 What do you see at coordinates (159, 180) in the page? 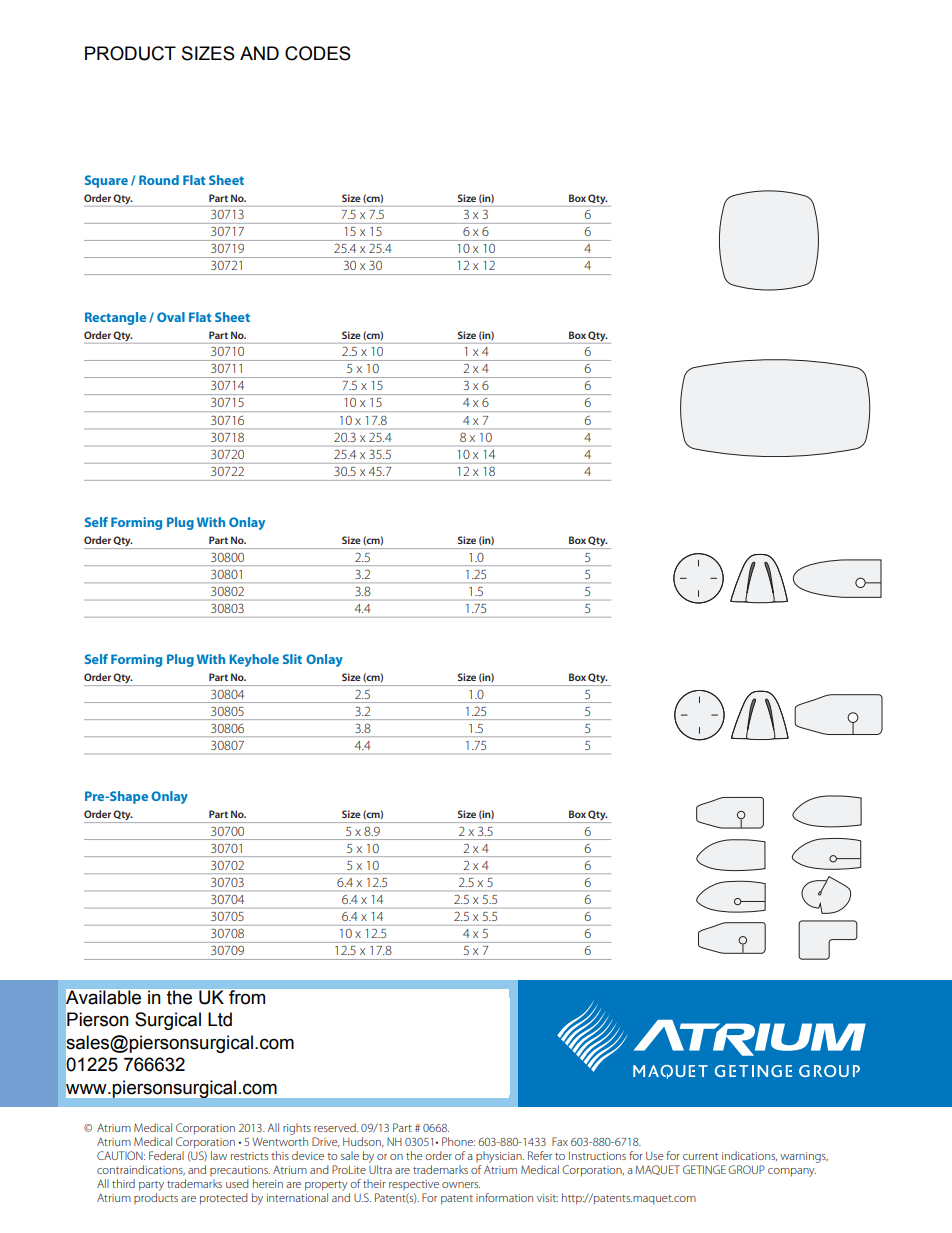
I see `Round` at bounding box center [159, 180].
